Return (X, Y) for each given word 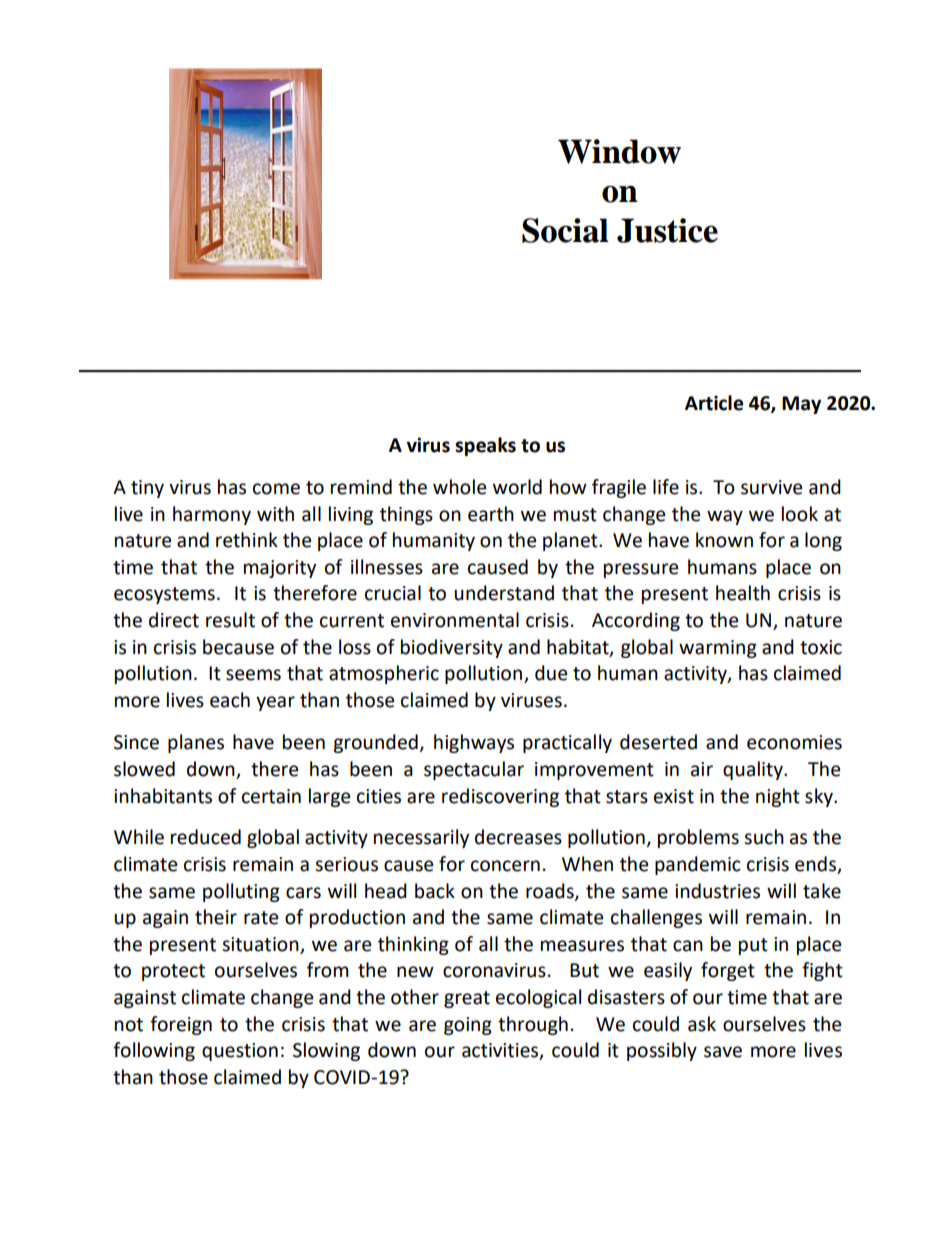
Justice (667, 230)
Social (565, 230)
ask (702, 1024)
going (468, 1026)
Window (619, 151)
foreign (181, 1025)
